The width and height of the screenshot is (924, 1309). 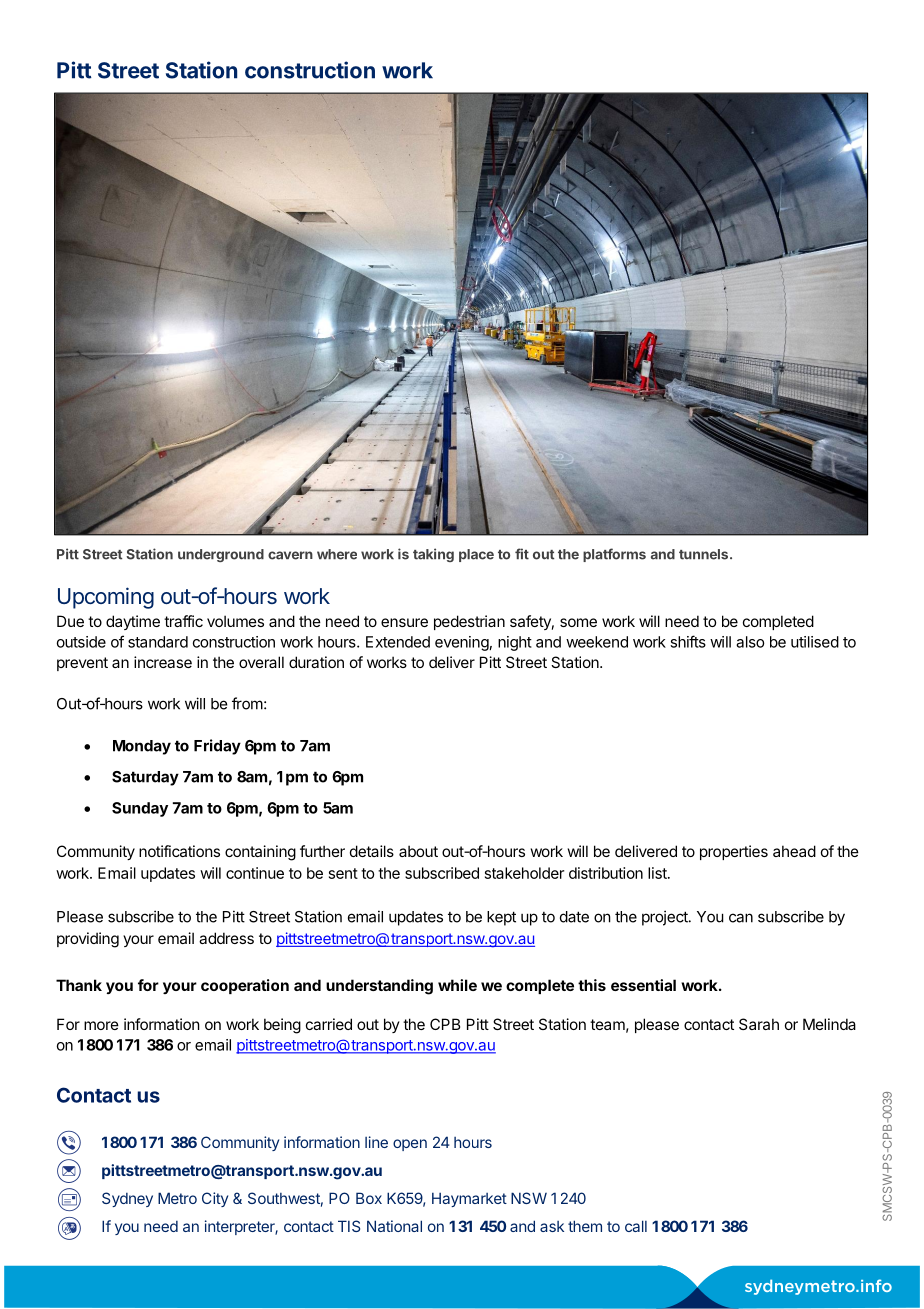 I want to click on Haymarket, so click(x=469, y=1199).
